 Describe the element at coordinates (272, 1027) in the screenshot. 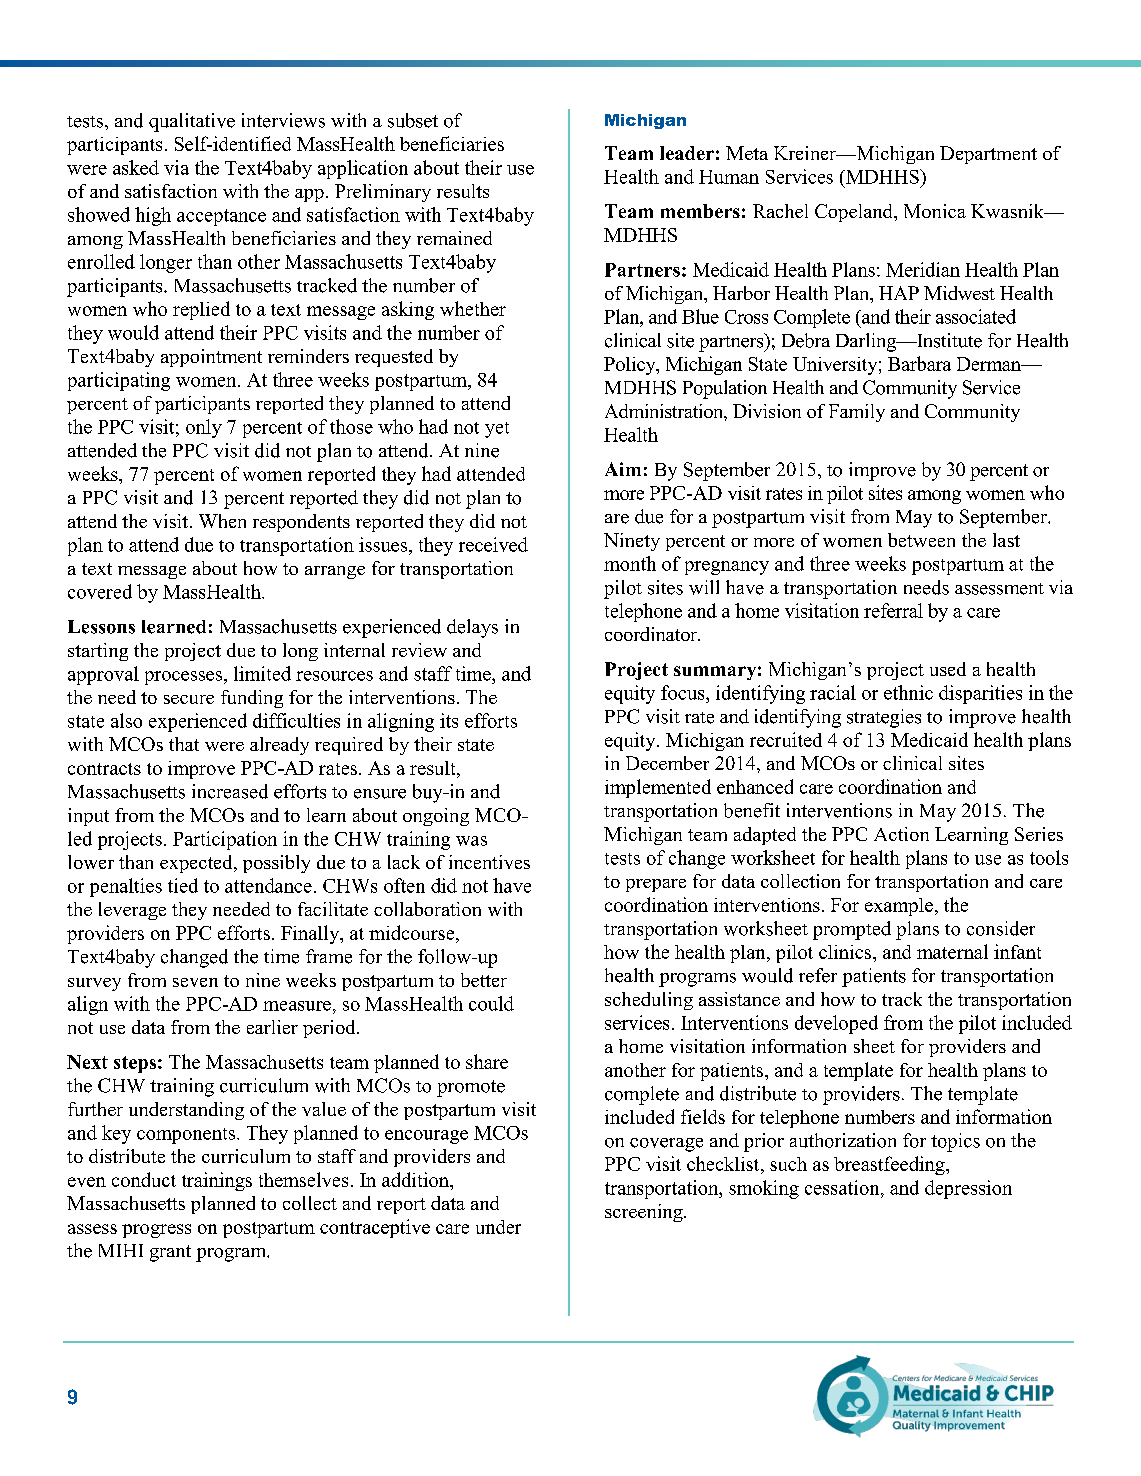

I see `earlier` at that location.
